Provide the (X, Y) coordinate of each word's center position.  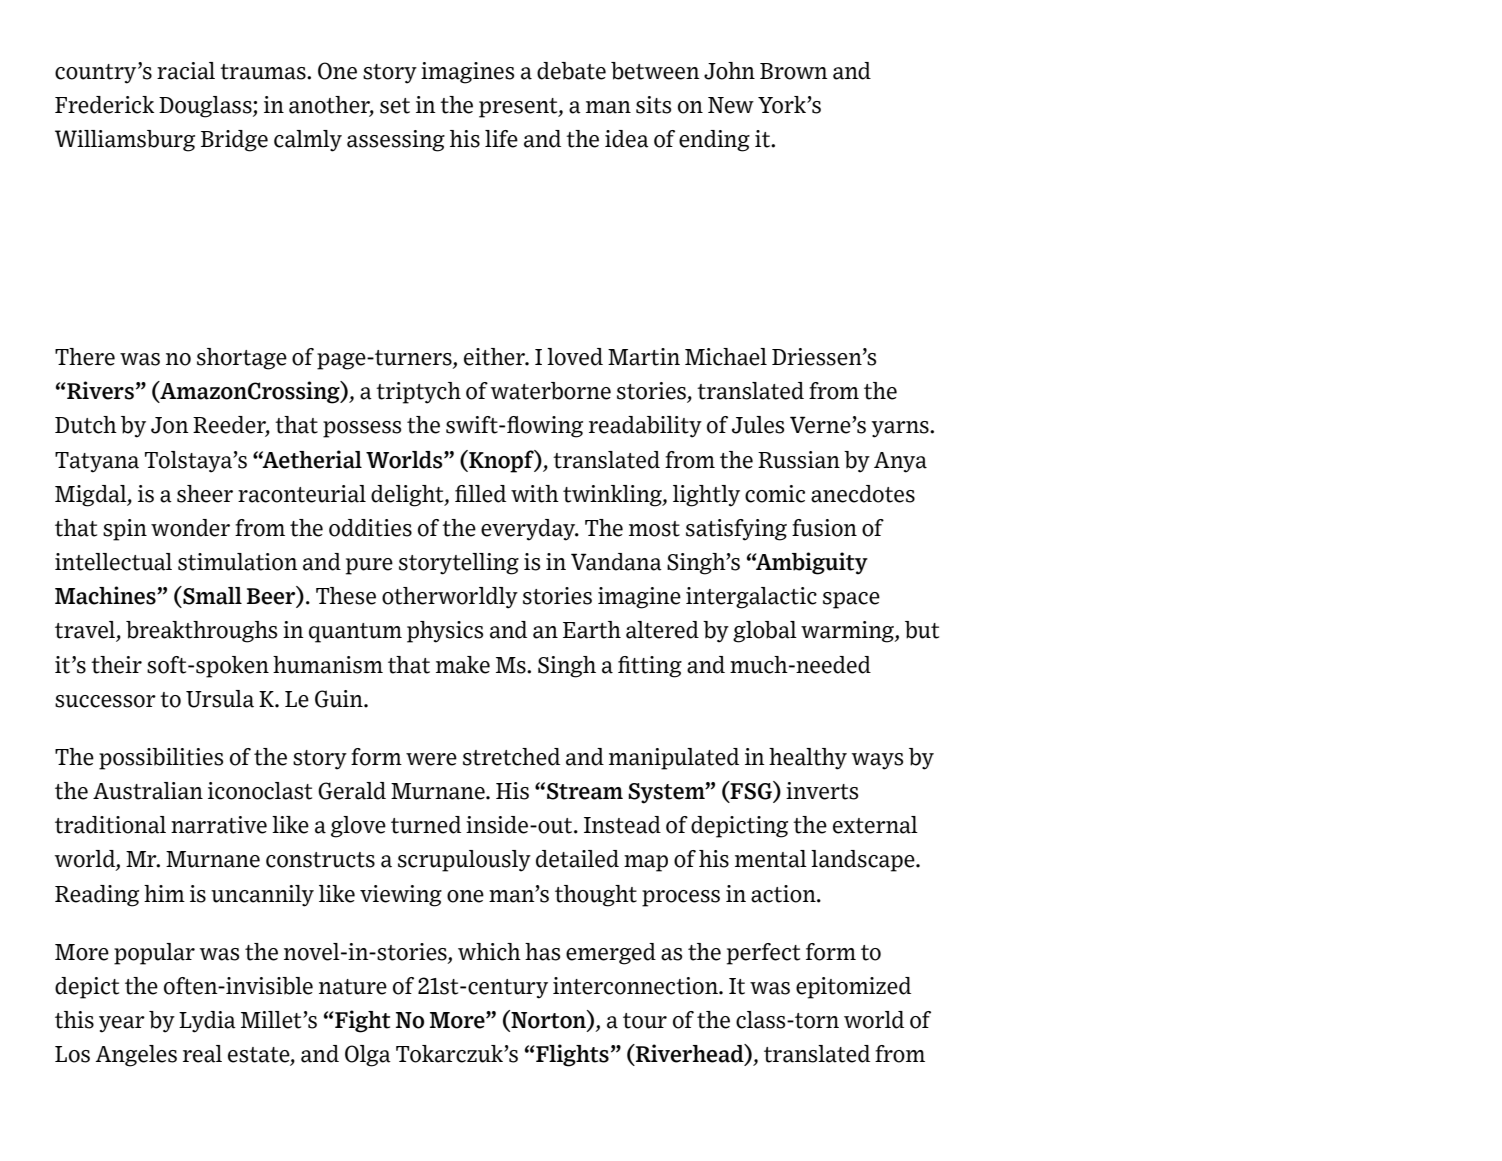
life (501, 139)
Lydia (207, 1022)
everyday (529, 530)
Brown (794, 71)
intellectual (113, 562)
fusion (824, 528)
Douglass (206, 107)
